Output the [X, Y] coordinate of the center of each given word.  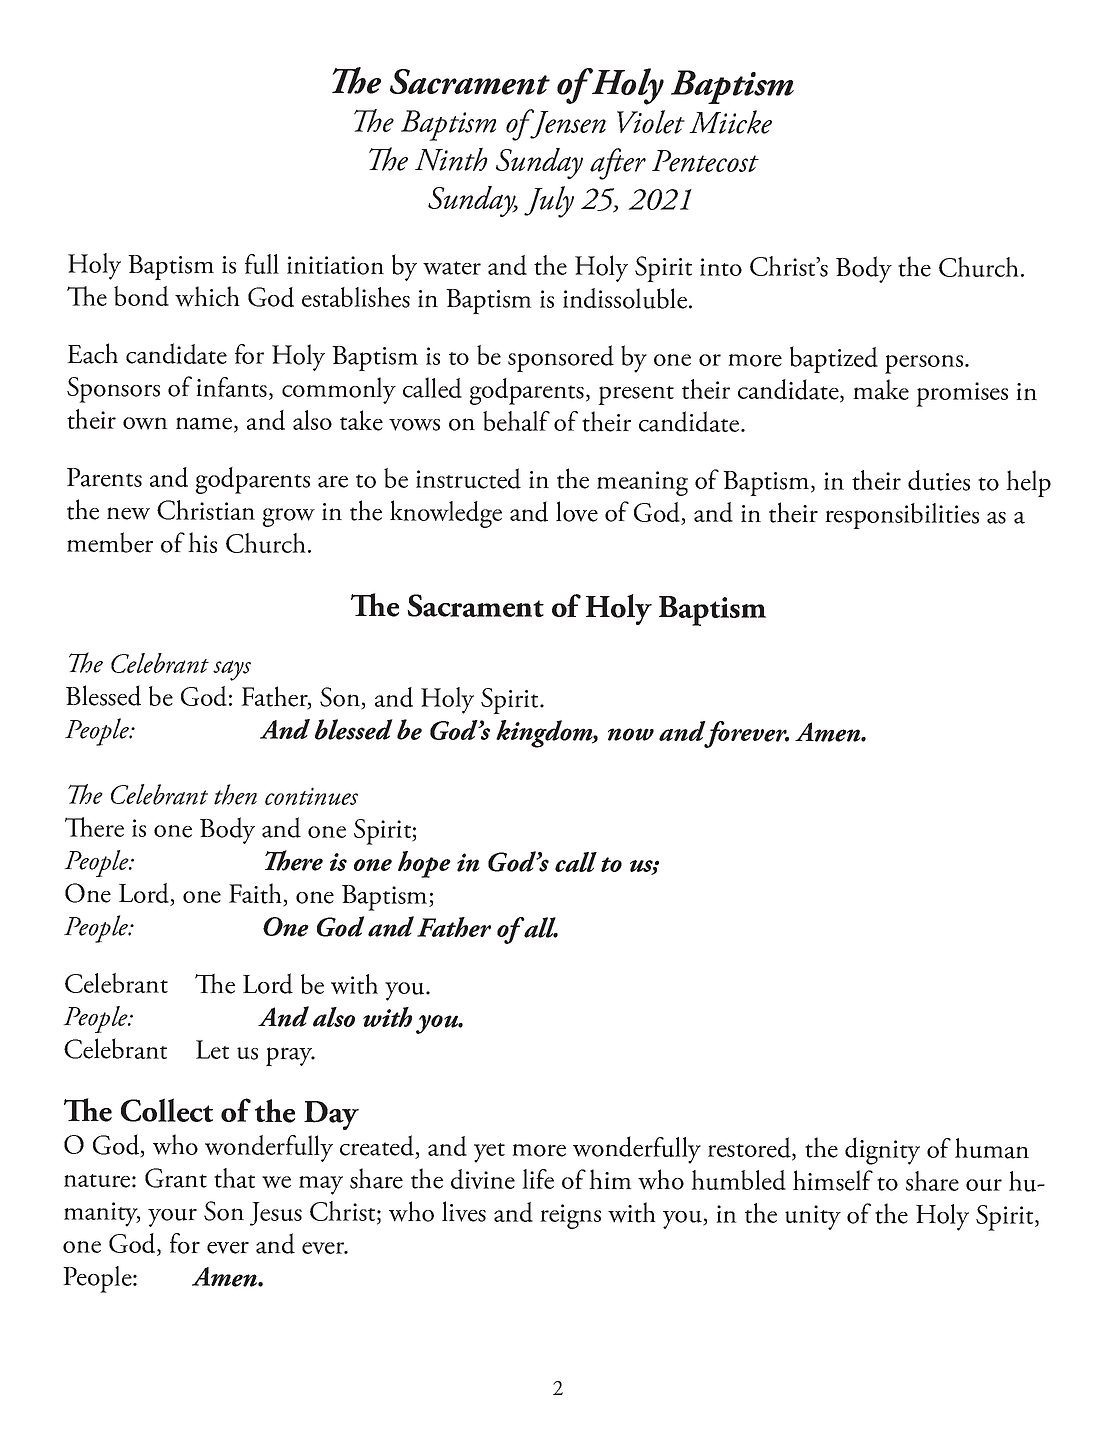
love [577, 511]
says [232, 670]
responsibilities [902, 516]
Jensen [567, 124]
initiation [335, 265]
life [538, 1179]
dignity [882, 1151]
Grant [176, 1178]
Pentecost [705, 161]
